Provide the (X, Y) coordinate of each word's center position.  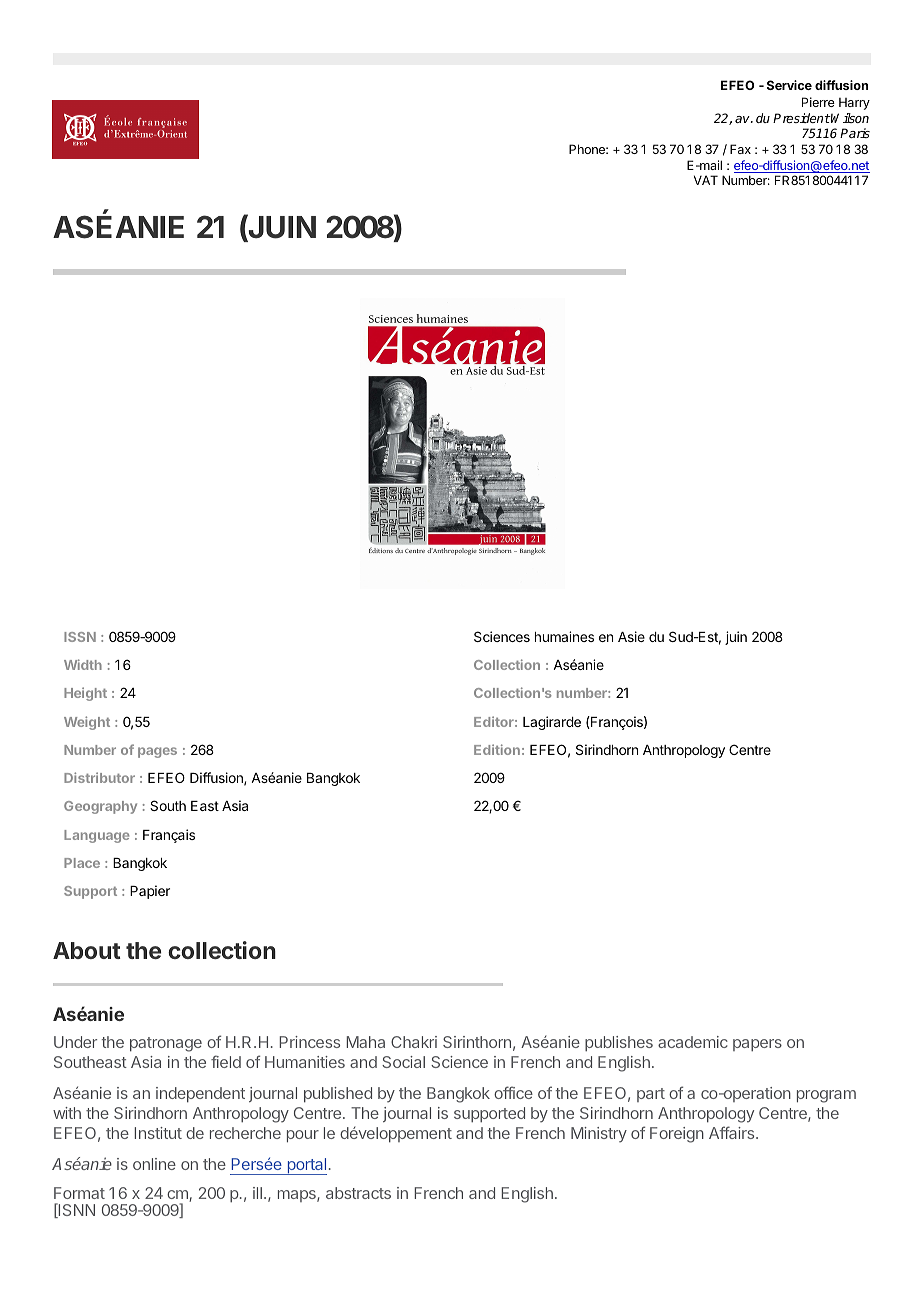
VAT (706, 180)
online (154, 1164)
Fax (740, 149)
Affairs (733, 1132)
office (513, 1092)
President (802, 118)
